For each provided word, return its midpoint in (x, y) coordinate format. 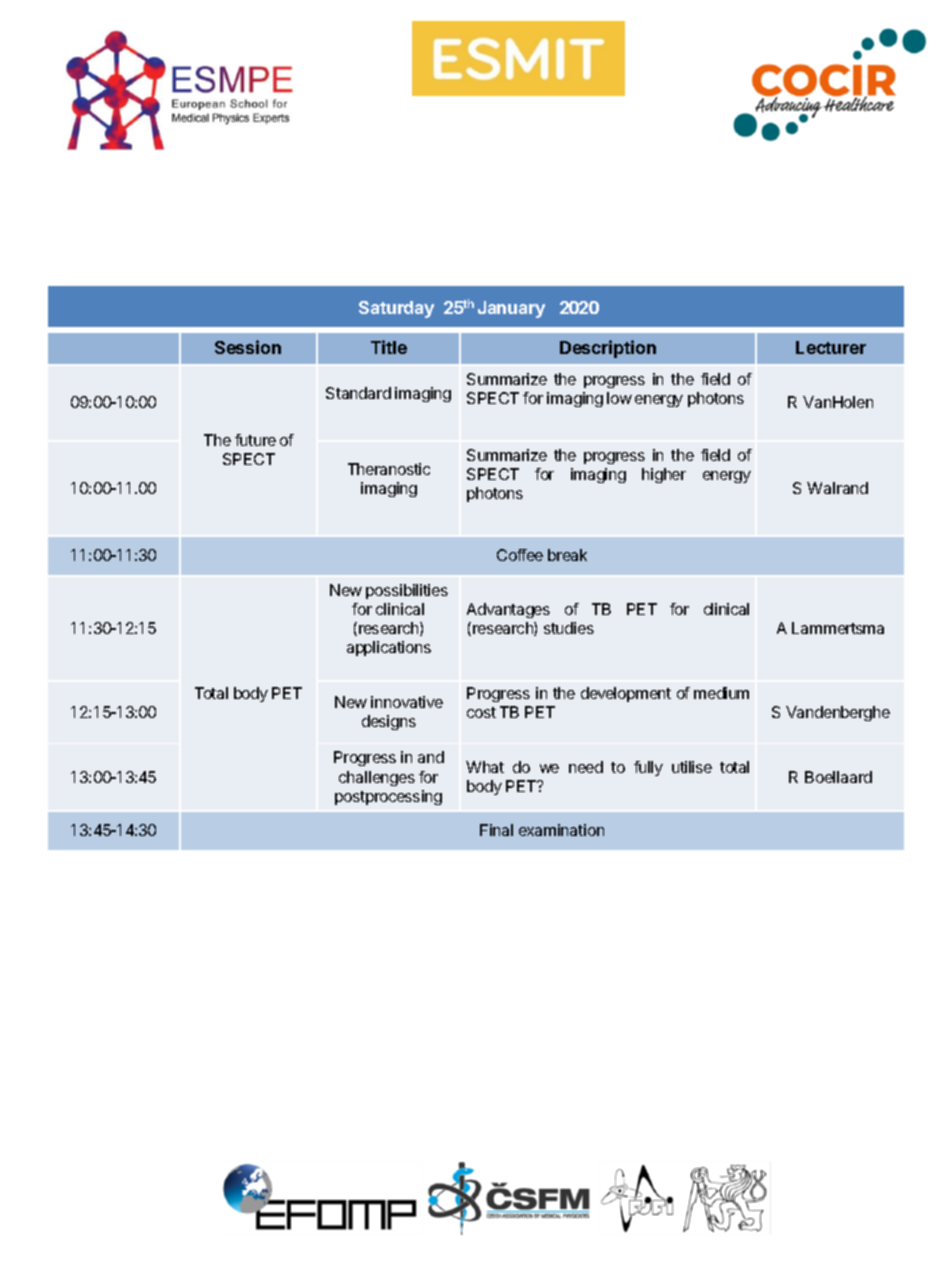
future (255, 440)
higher (664, 475)
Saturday (396, 309)
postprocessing (388, 797)
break (567, 555)
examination (561, 830)
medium (721, 693)
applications (389, 648)
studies (569, 628)
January (511, 309)
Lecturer (831, 347)
